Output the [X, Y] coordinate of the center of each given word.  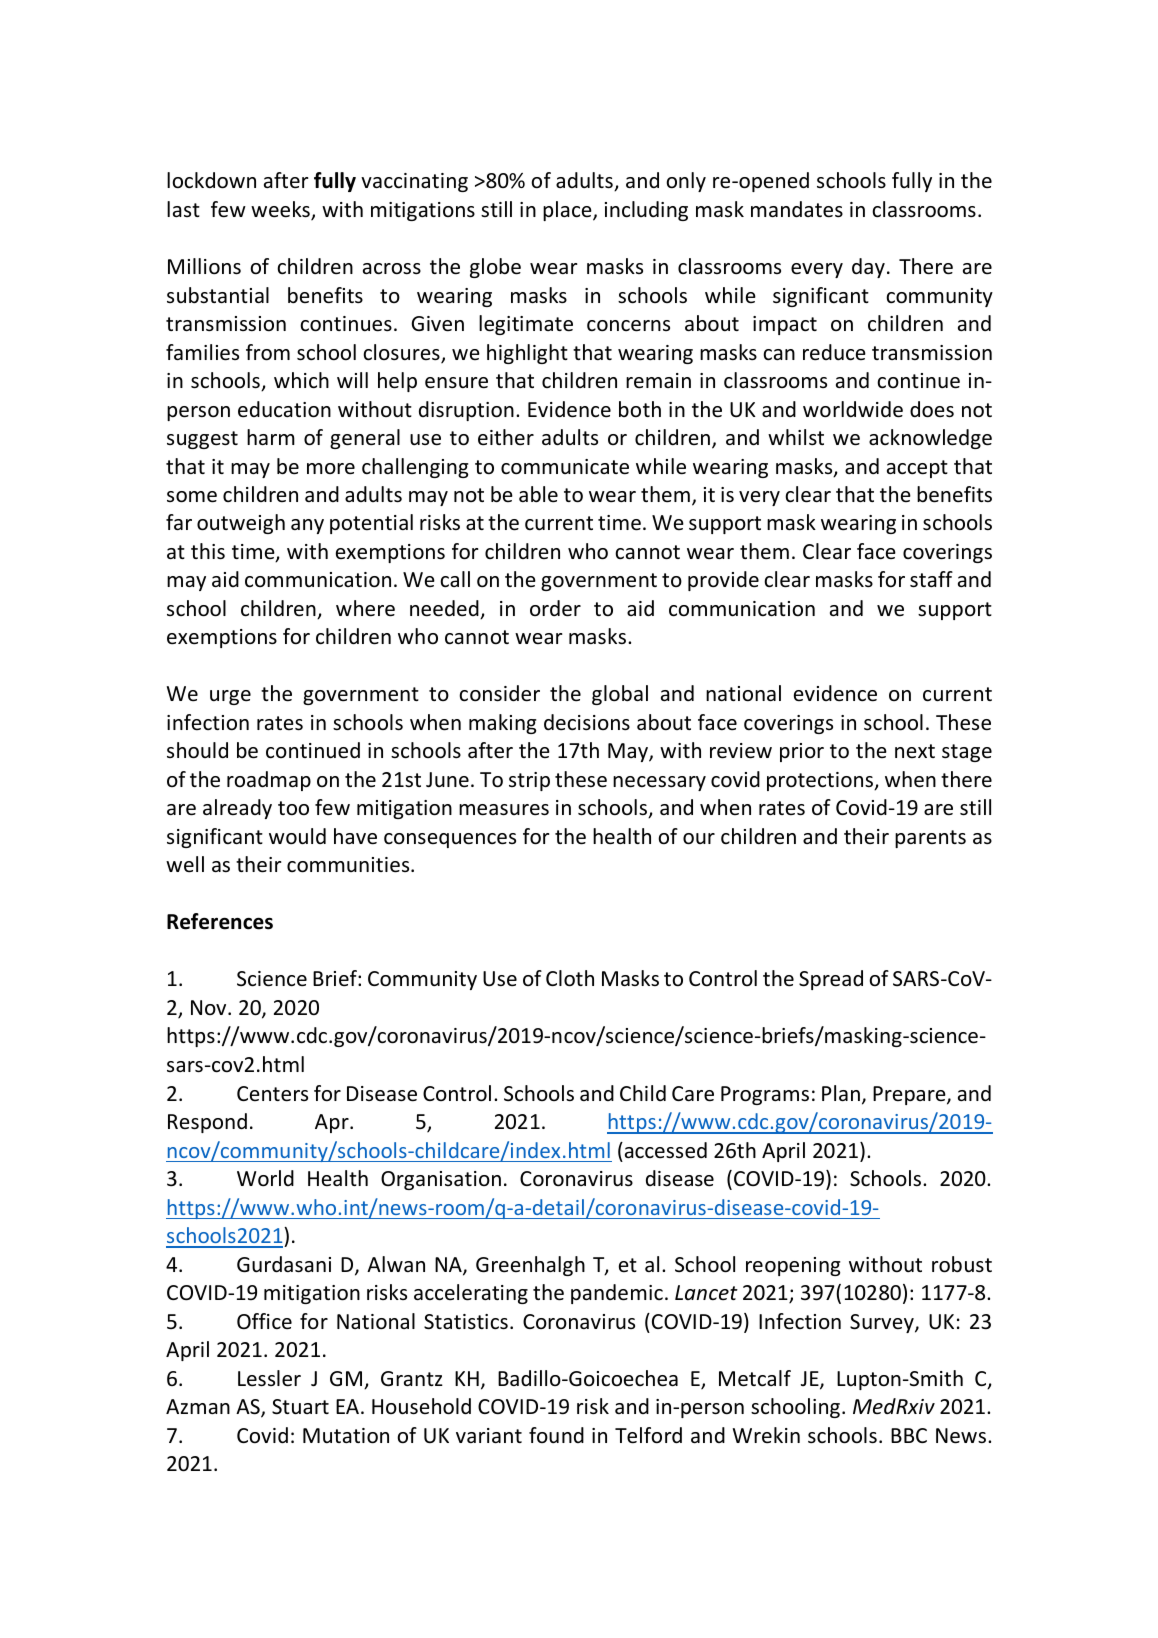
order [555, 608]
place [568, 211]
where [365, 608]
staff [931, 579]
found [556, 1435]
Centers [272, 1094]
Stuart [300, 1407]
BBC [909, 1435]
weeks [281, 210]
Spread [831, 980]
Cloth [570, 978]
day [868, 268]
